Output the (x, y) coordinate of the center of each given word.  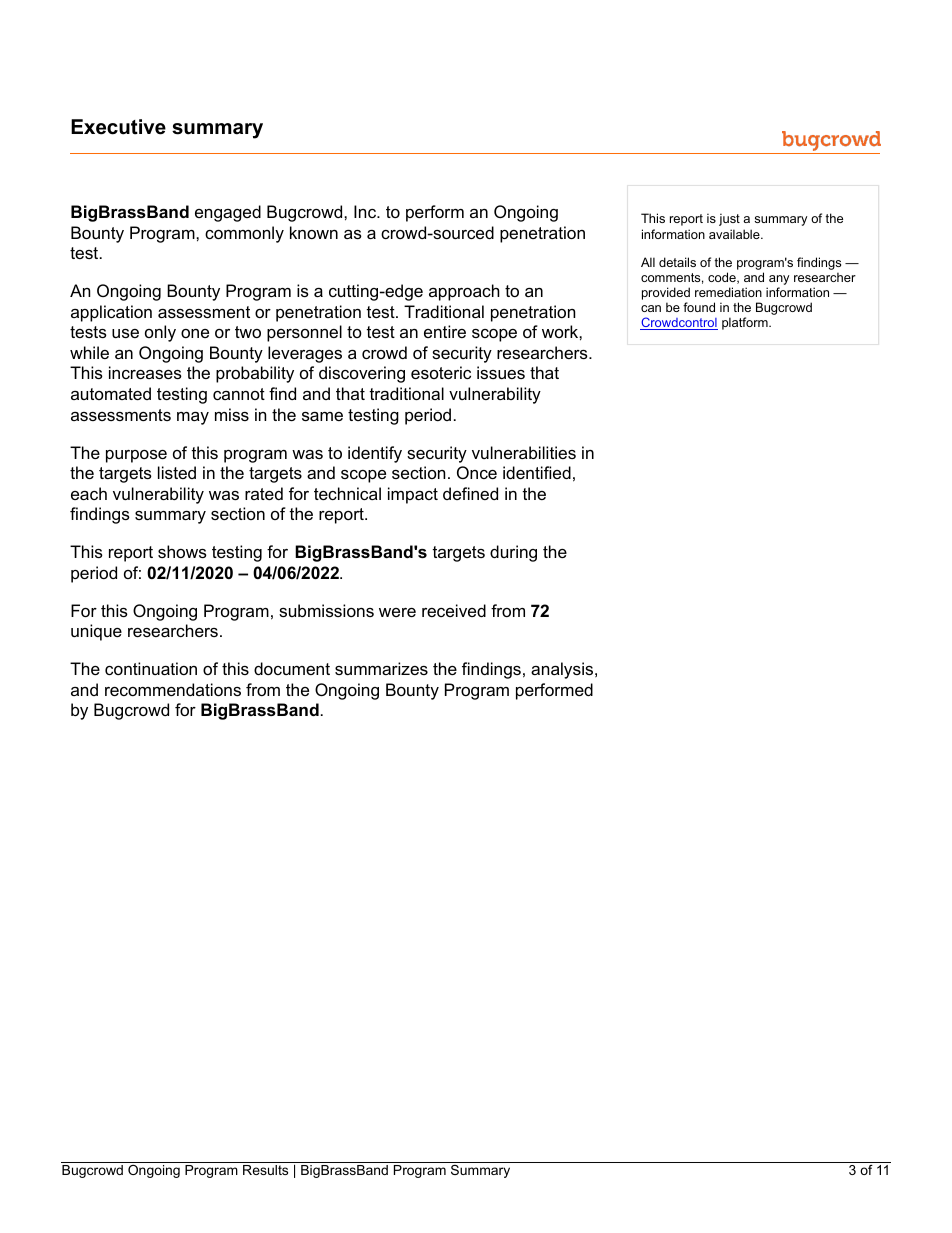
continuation (151, 668)
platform (746, 323)
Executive (118, 127)
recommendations (173, 689)
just (729, 219)
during (513, 553)
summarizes (381, 668)
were (397, 612)
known (314, 232)
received (454, 610)
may (193, 418)
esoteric (441, 372)
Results (266, 1168)
